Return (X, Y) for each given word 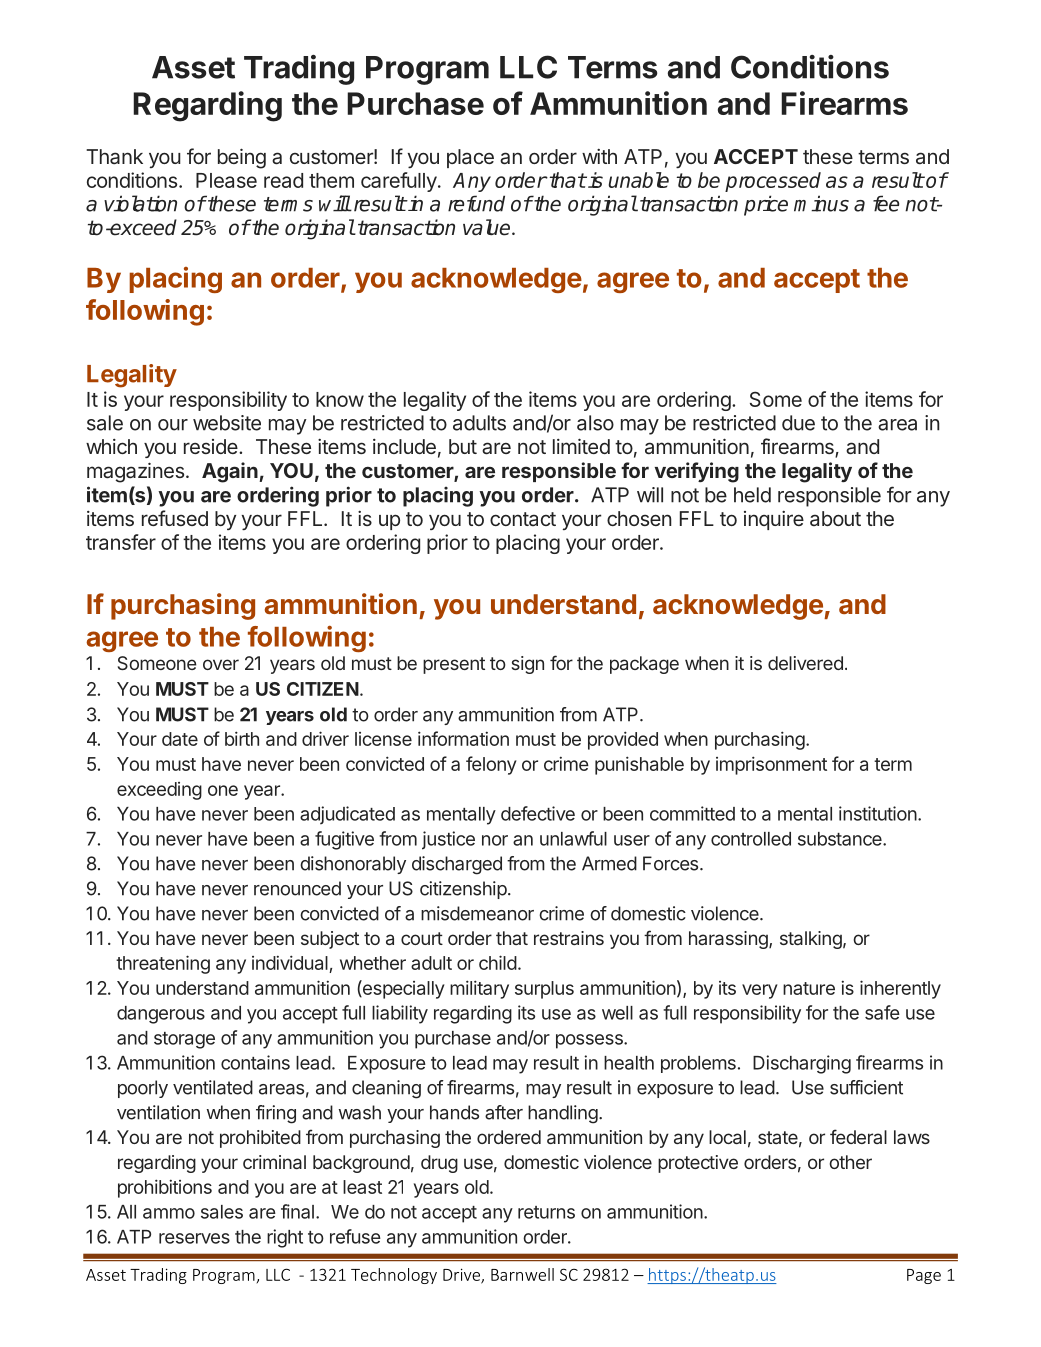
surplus (544, 990)
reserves (194, 1238)
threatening (163, 964)
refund (476, 203)
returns (546, 1212)
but (463, 446)
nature (809, 988)
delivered (805, 663)
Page (924, 1276)
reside (211, 446)
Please (226, 180)
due (798, 423)
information (463, 738)
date (180, 739)
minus (821, 203)
